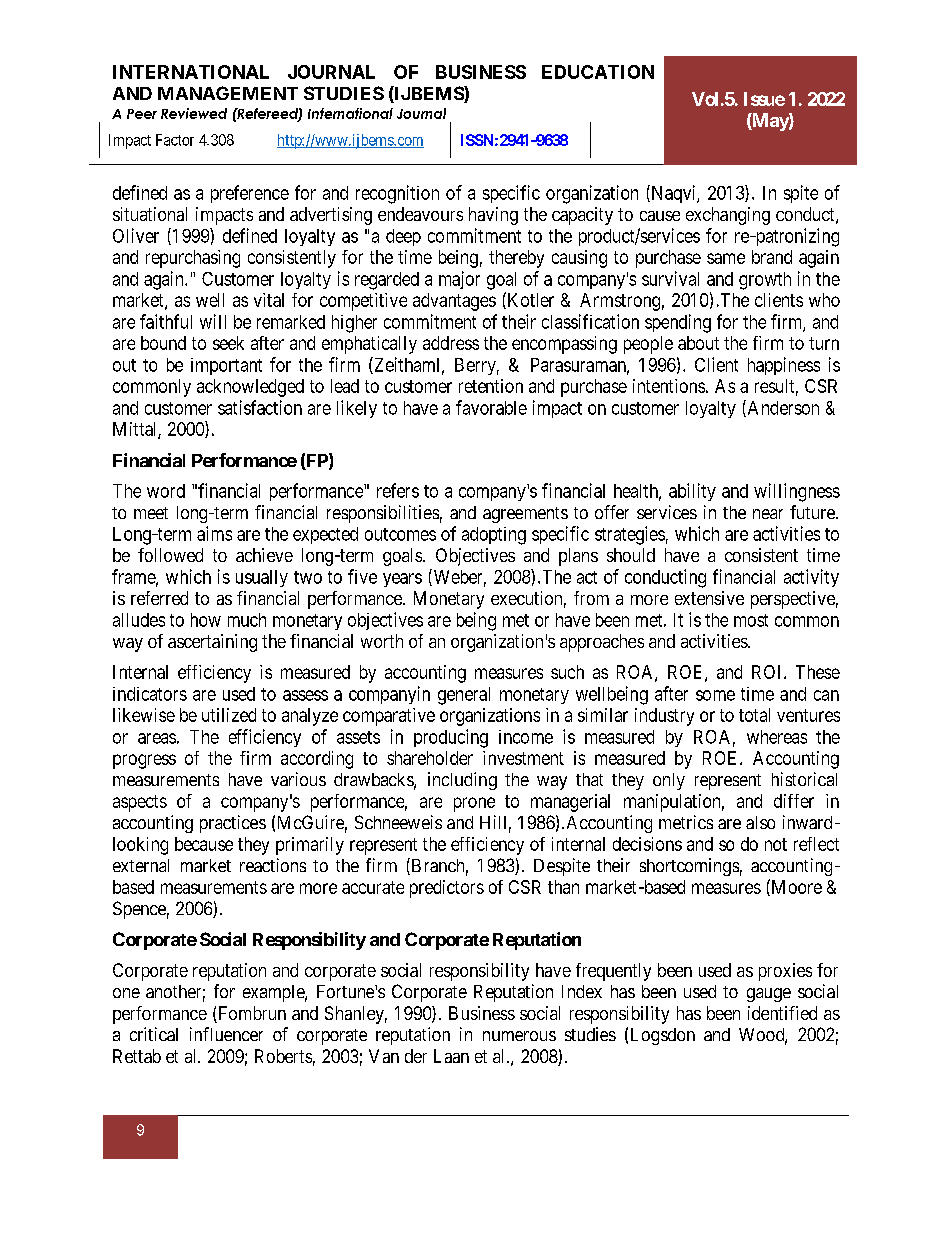 This screenshot has width=952, height=1233. I want to click on prone, so click(474, 804).
